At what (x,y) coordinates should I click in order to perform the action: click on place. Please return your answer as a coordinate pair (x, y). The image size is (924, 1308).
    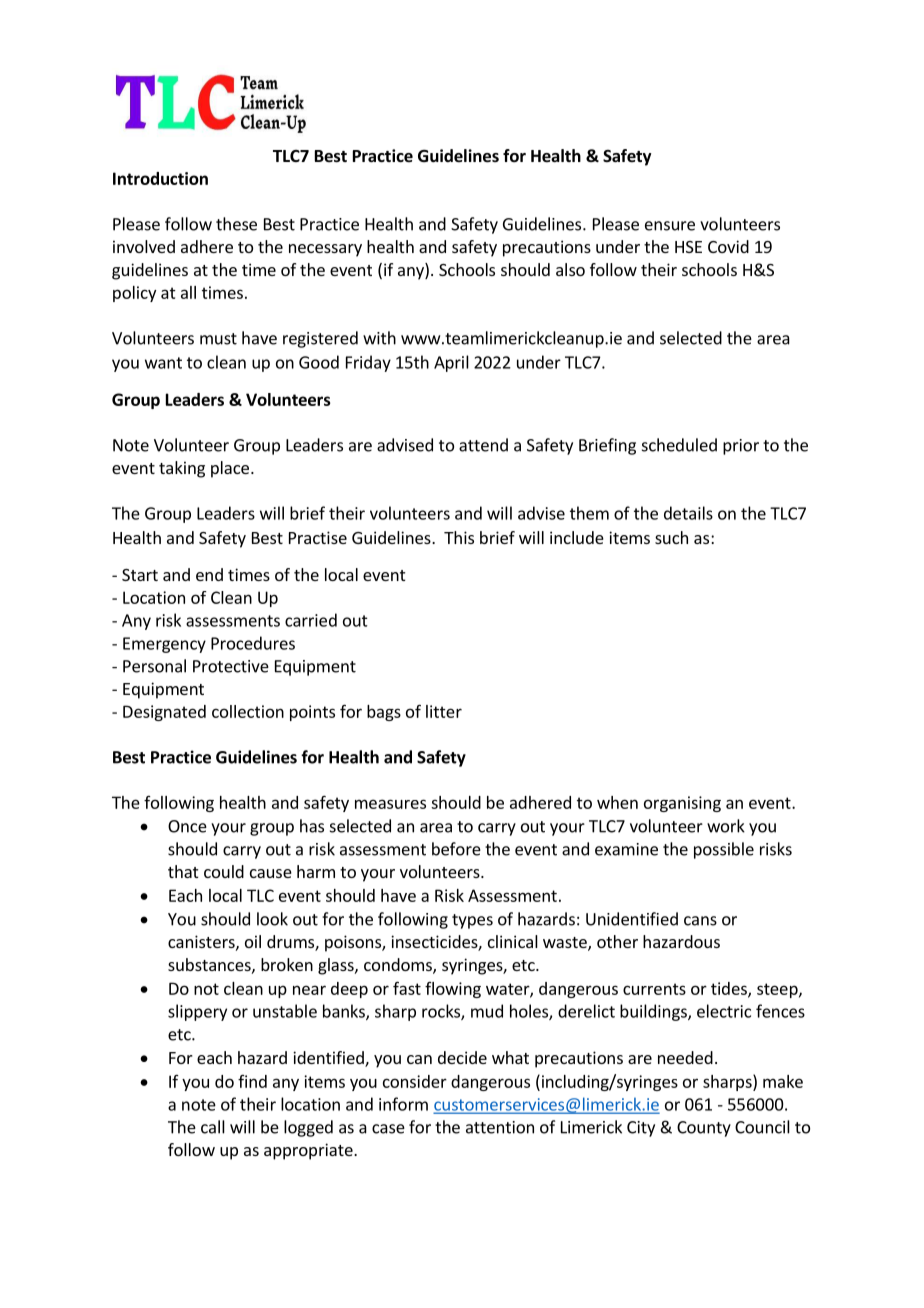
    Looking at the image, I should click on (230, 469).
